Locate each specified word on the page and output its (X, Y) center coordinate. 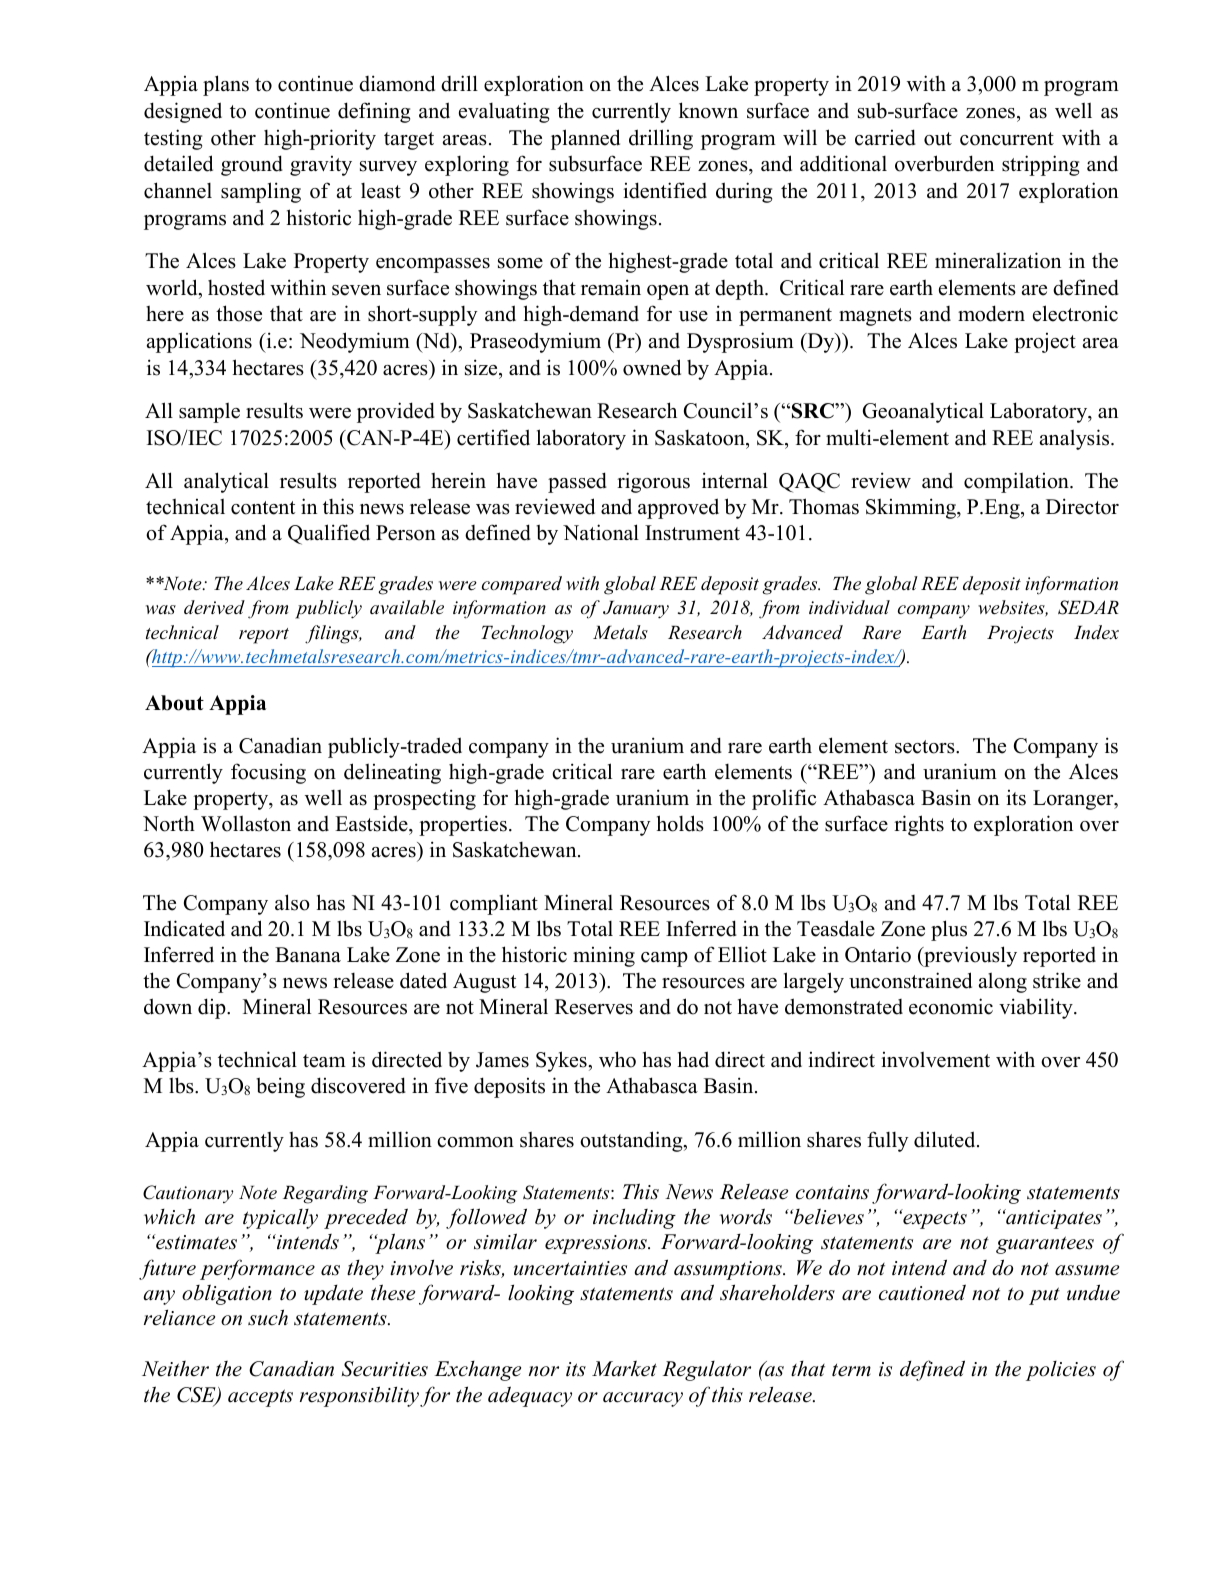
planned (585, 139)
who (617, 1059)
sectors (926, 747)
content (263, 508)
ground (252, 165)
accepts (260, 1398)
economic (951, 1006)
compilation (1017, 482)
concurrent (1007, 139)
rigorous (653, 482)
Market (624, 1368)
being (280, 1087)
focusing (268, 773)
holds (680, 823)
